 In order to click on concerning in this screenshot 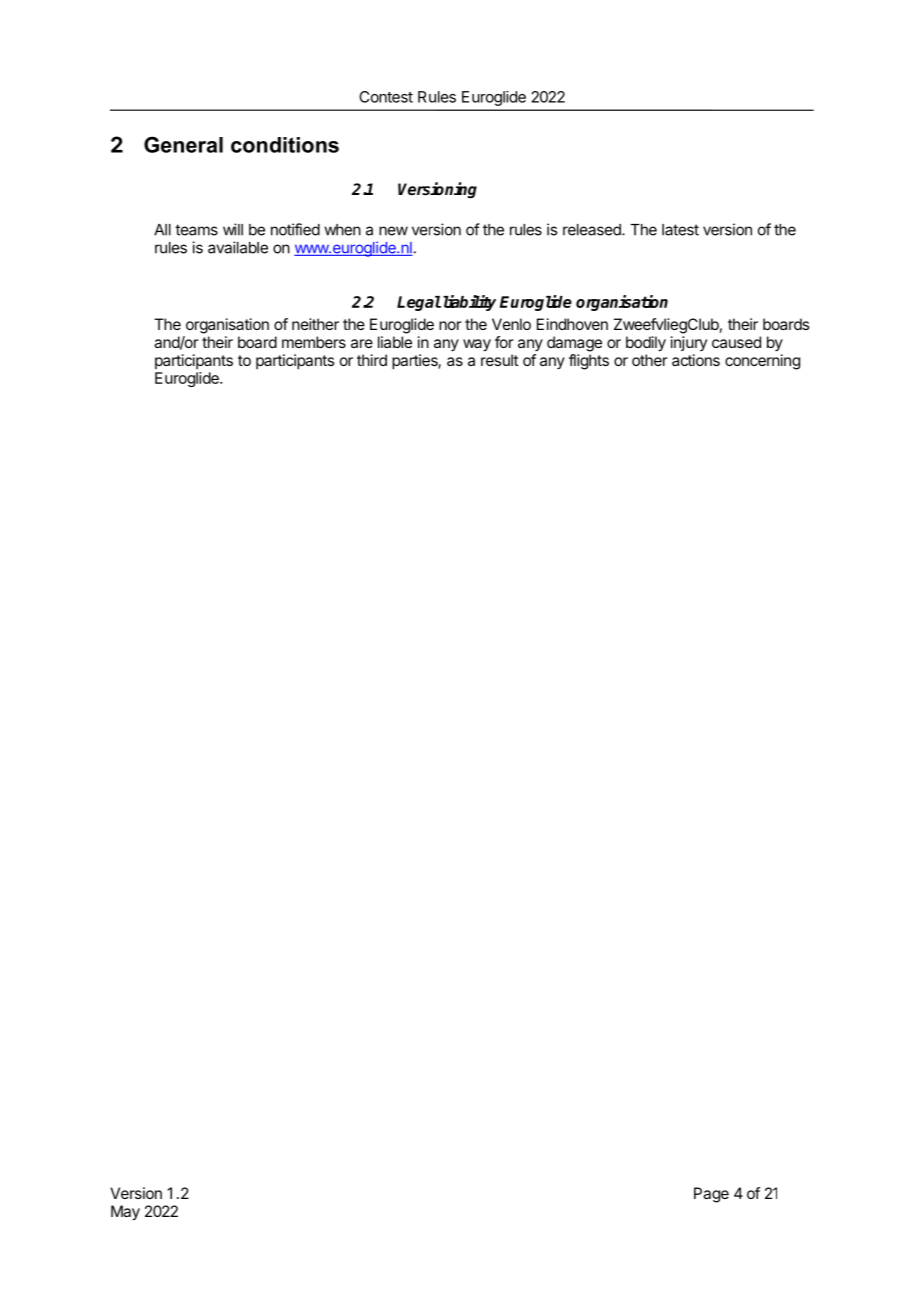, I will do `click(762, 362)`.
